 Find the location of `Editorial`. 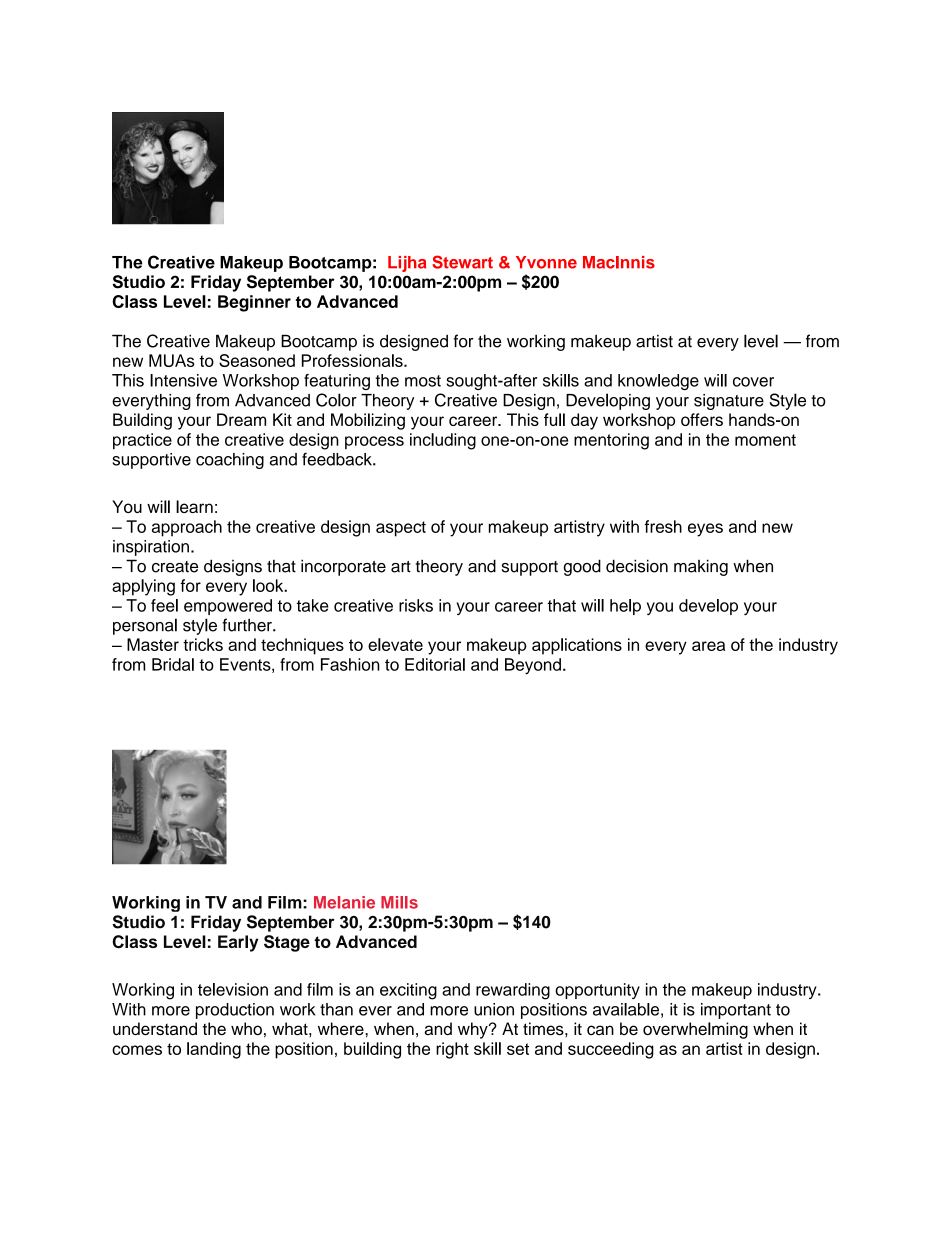

Editorial is located at coordinates (435, 664).
